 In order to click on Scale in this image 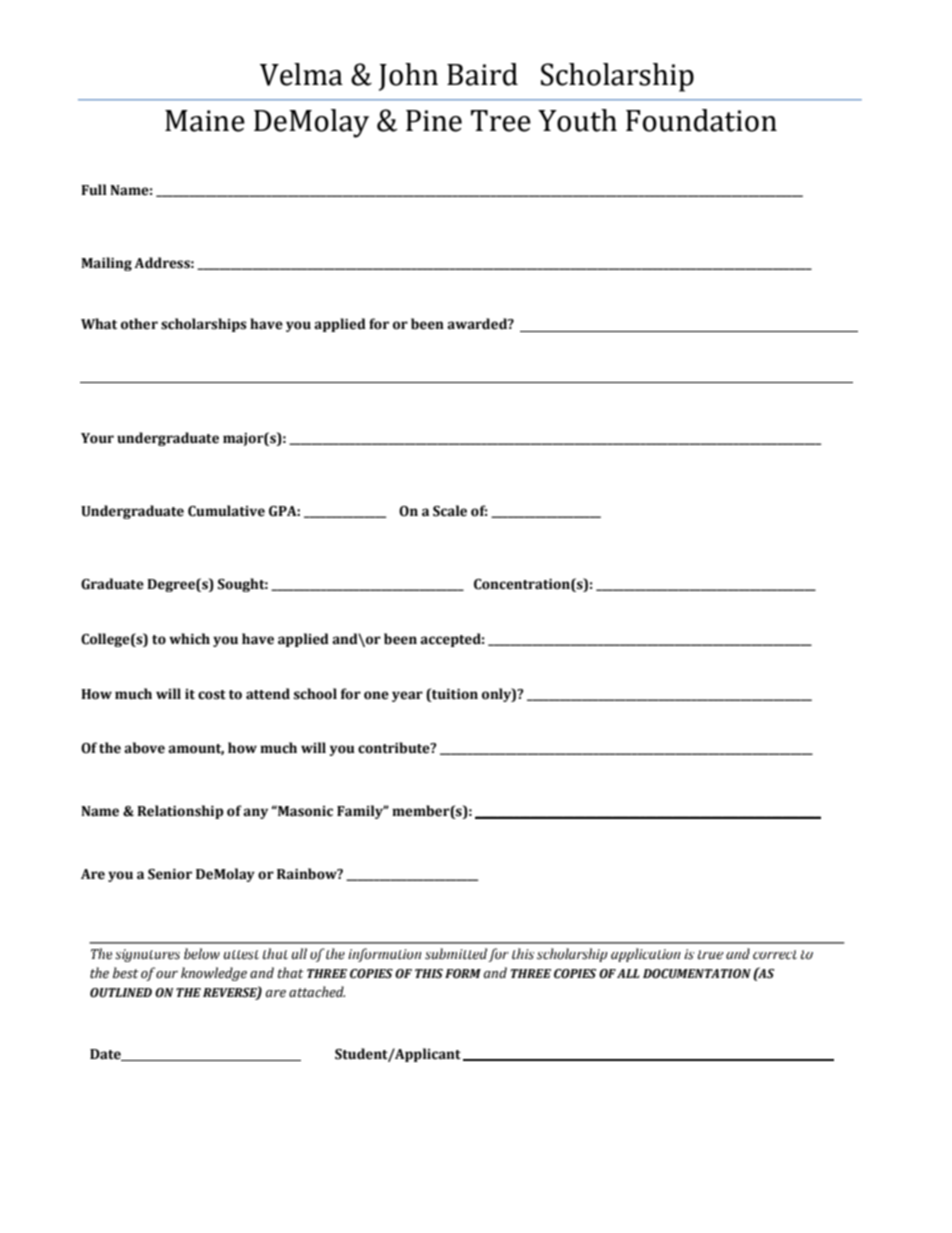, I will do `click(450, 511)`.
